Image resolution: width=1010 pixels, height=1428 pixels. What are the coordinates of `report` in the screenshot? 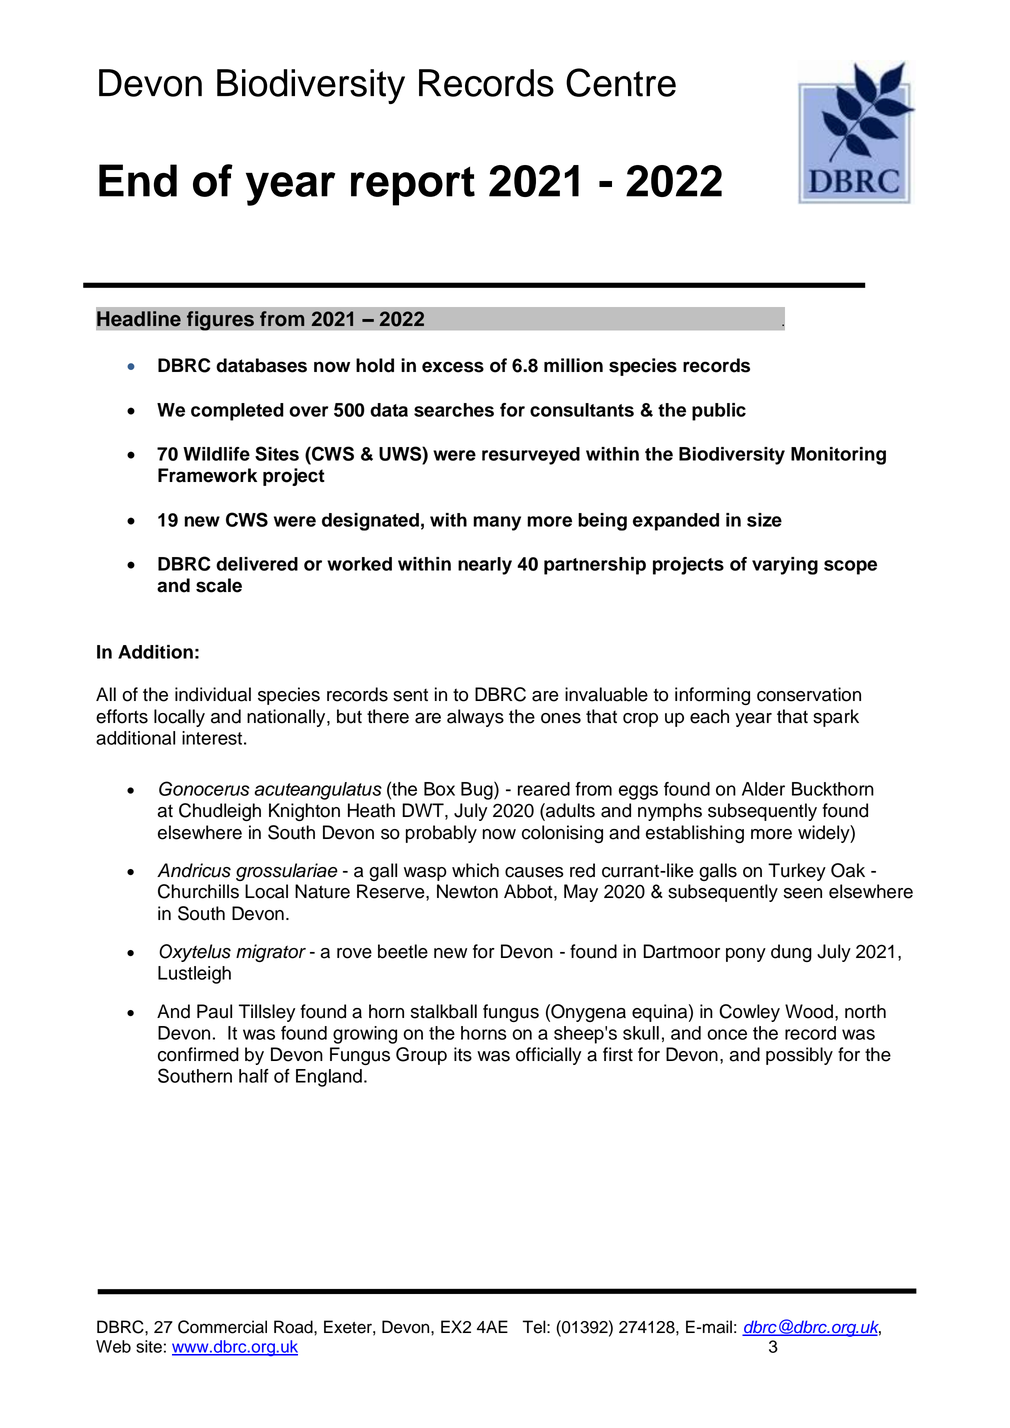 It's located at (413, 186).
